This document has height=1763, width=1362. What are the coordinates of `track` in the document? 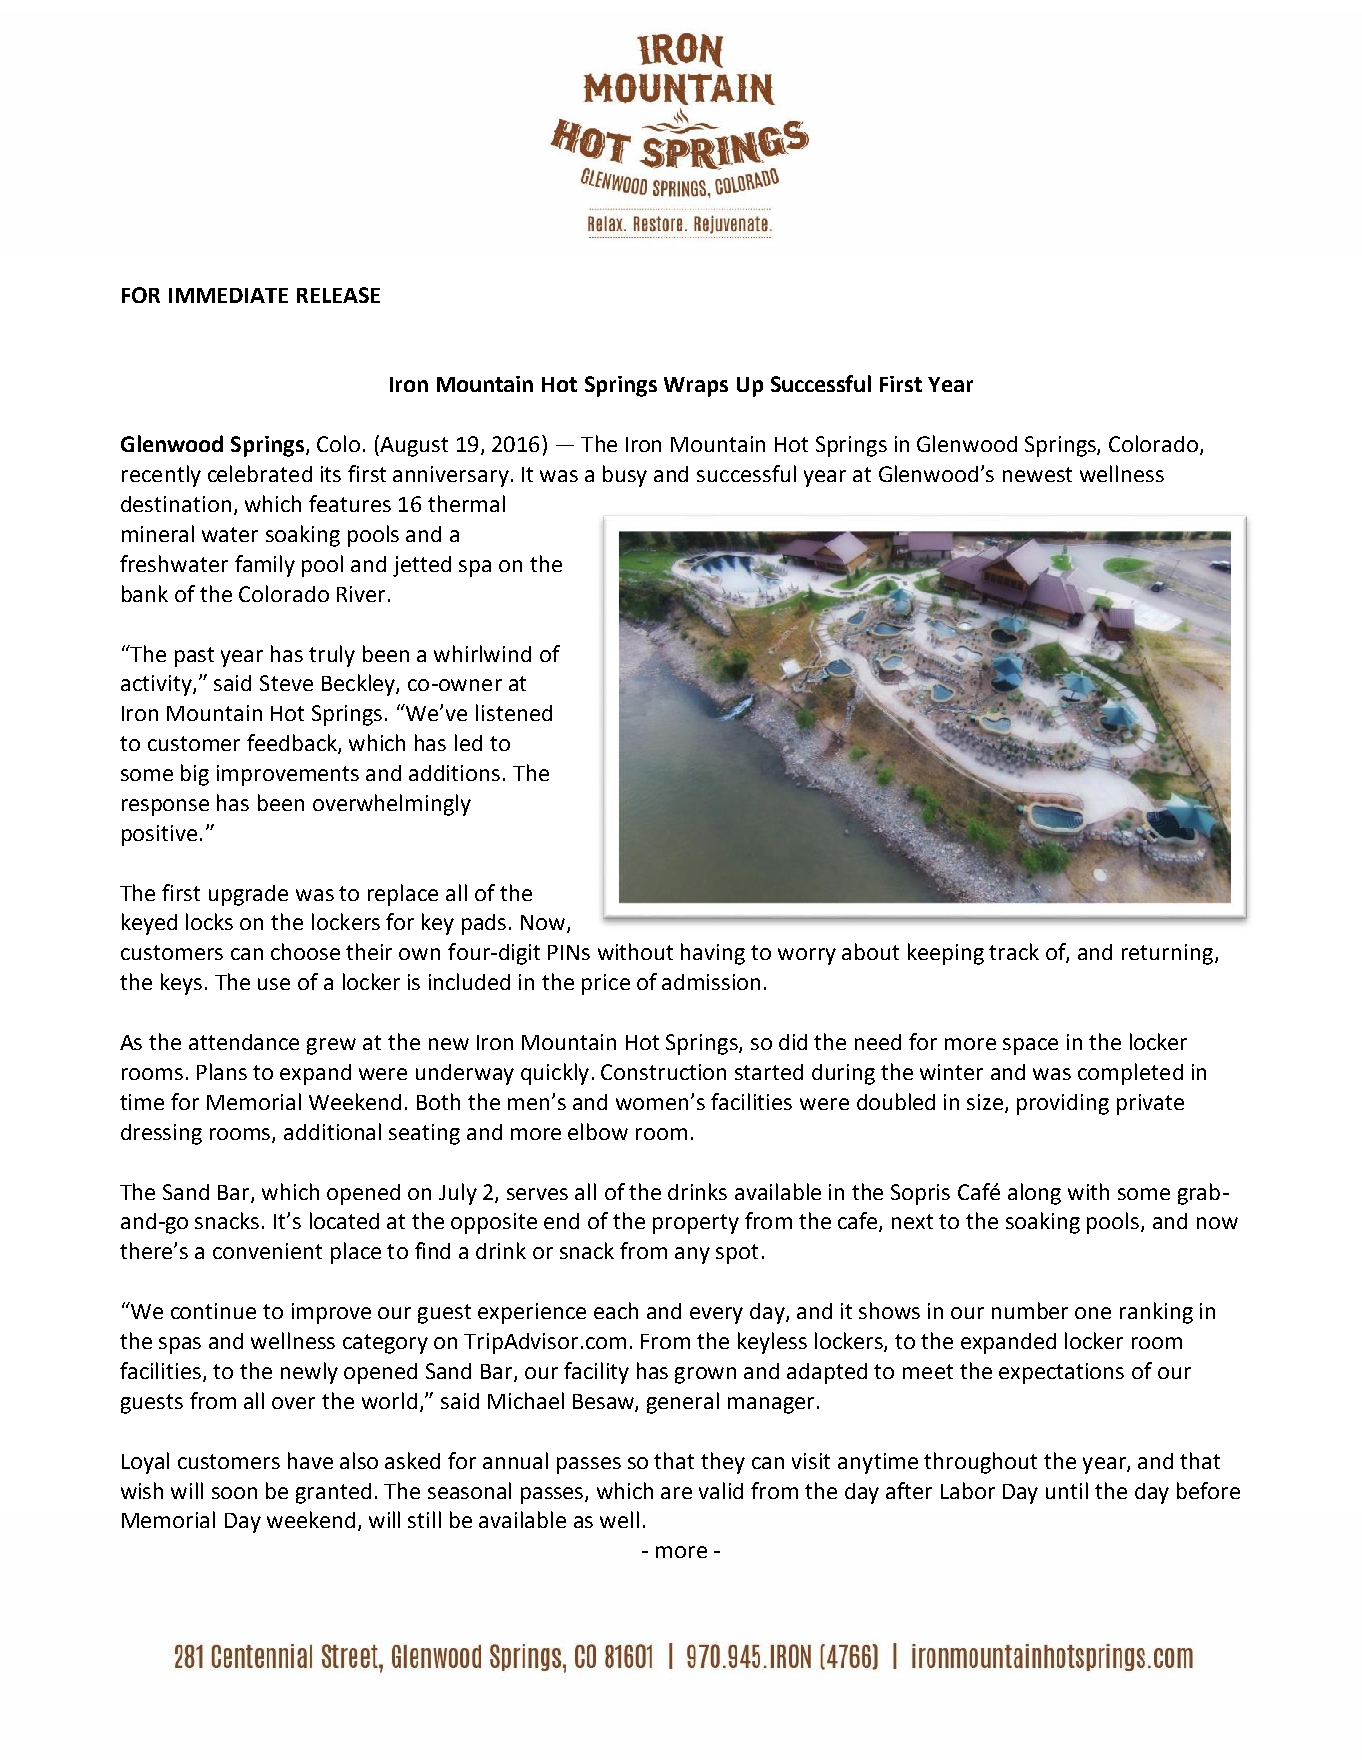 It's located at (1014, 951).
